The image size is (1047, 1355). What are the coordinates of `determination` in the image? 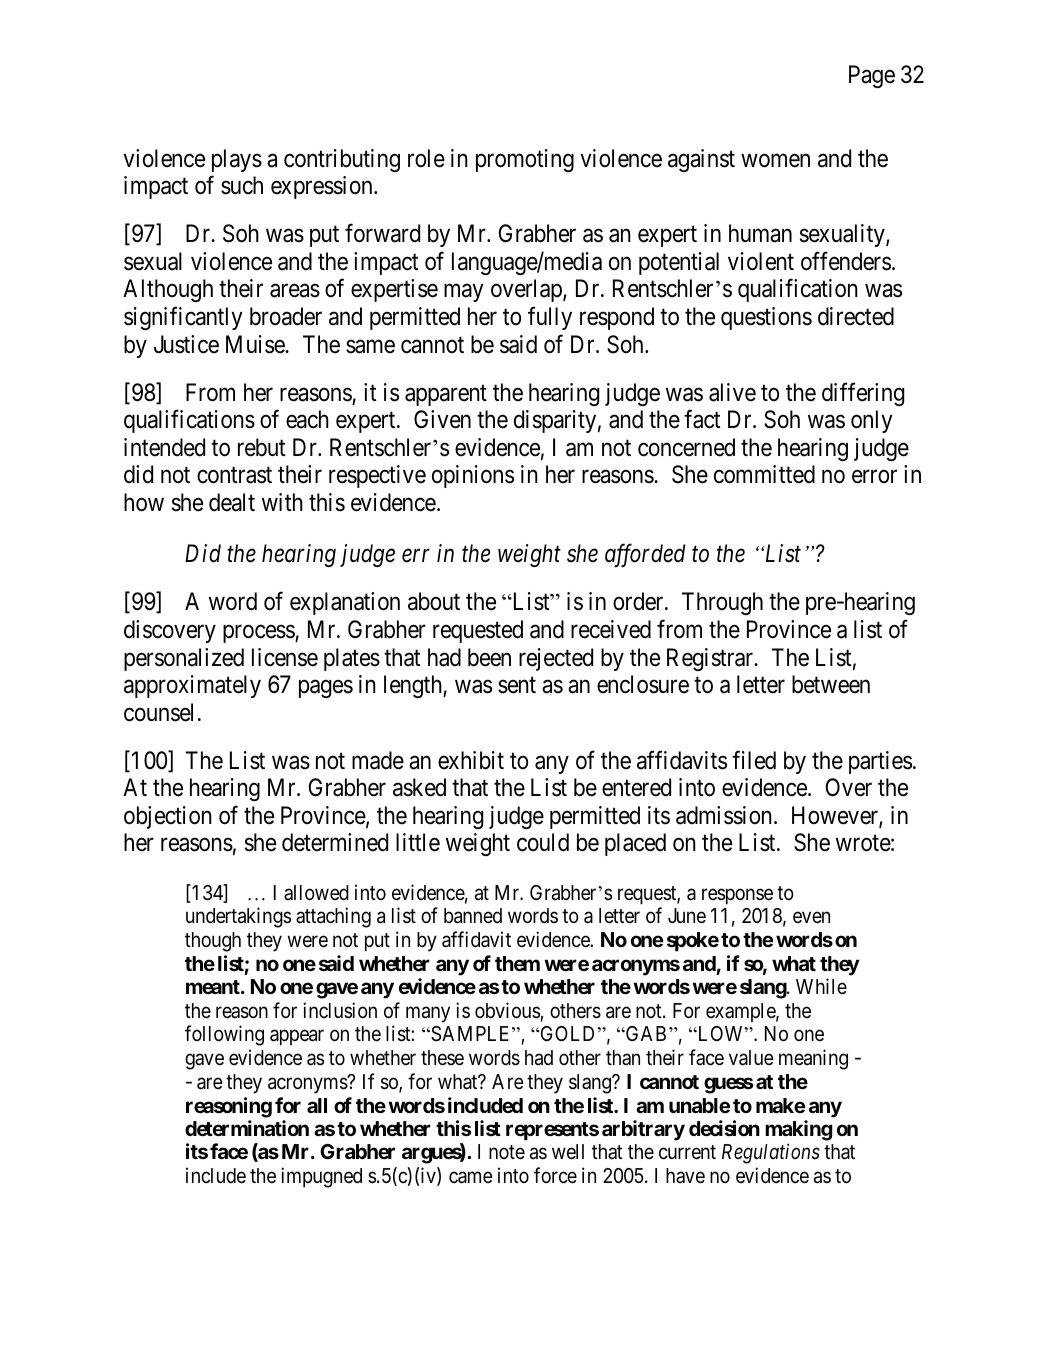 It's located at (247, 1128).
